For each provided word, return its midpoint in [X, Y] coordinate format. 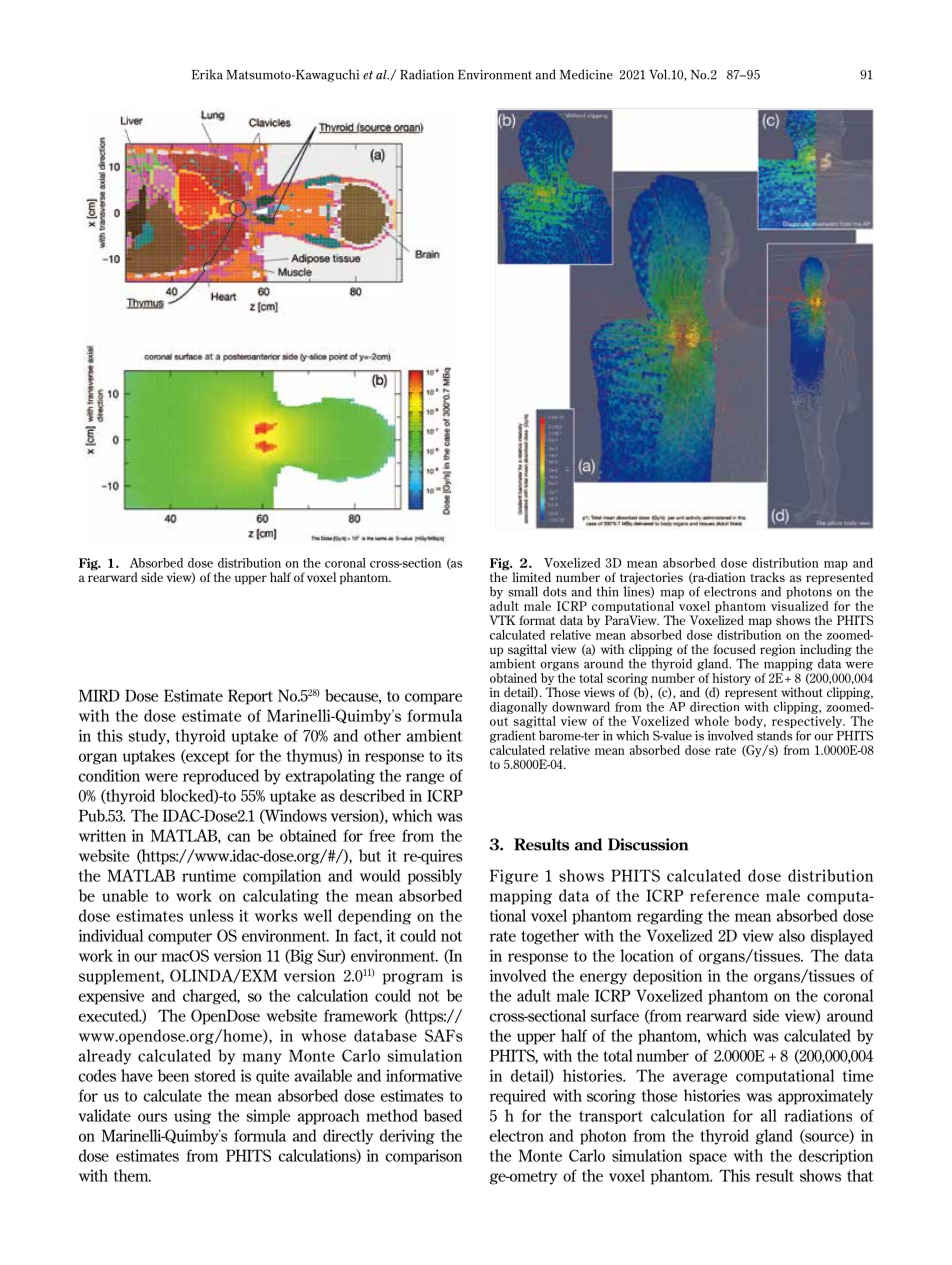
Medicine [586, 74]
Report [250, 697]
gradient [513, 736]
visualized [800, 604]
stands [774, 735]
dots [555, 591]
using [192, 1117]
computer [180, 938]
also [792, 935]
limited [531, 577]
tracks [767, 577]
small [523, 591]
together [550, 937]
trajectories [651, 579]
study [149, 737]
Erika [207, 74]
